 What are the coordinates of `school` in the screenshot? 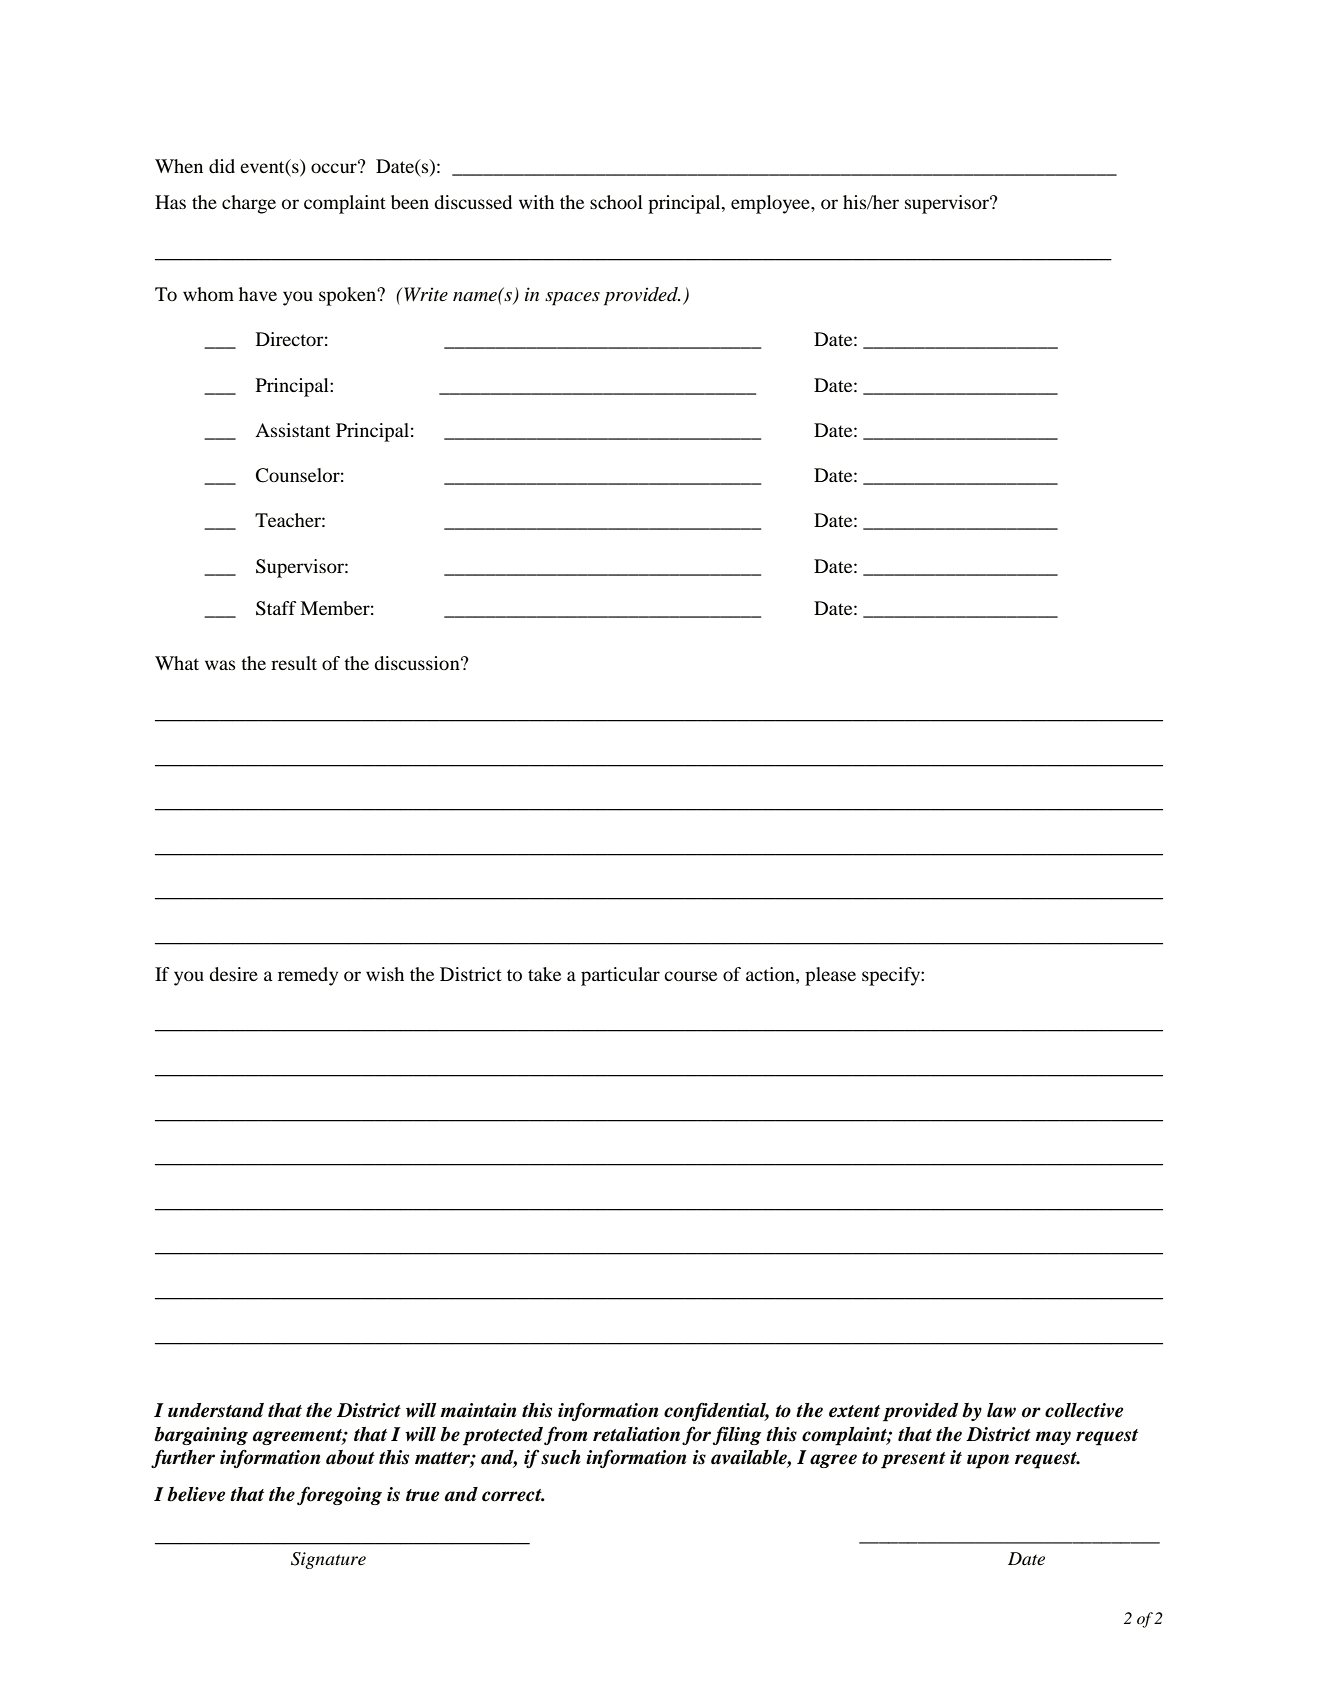 It's located at (616, 202).
